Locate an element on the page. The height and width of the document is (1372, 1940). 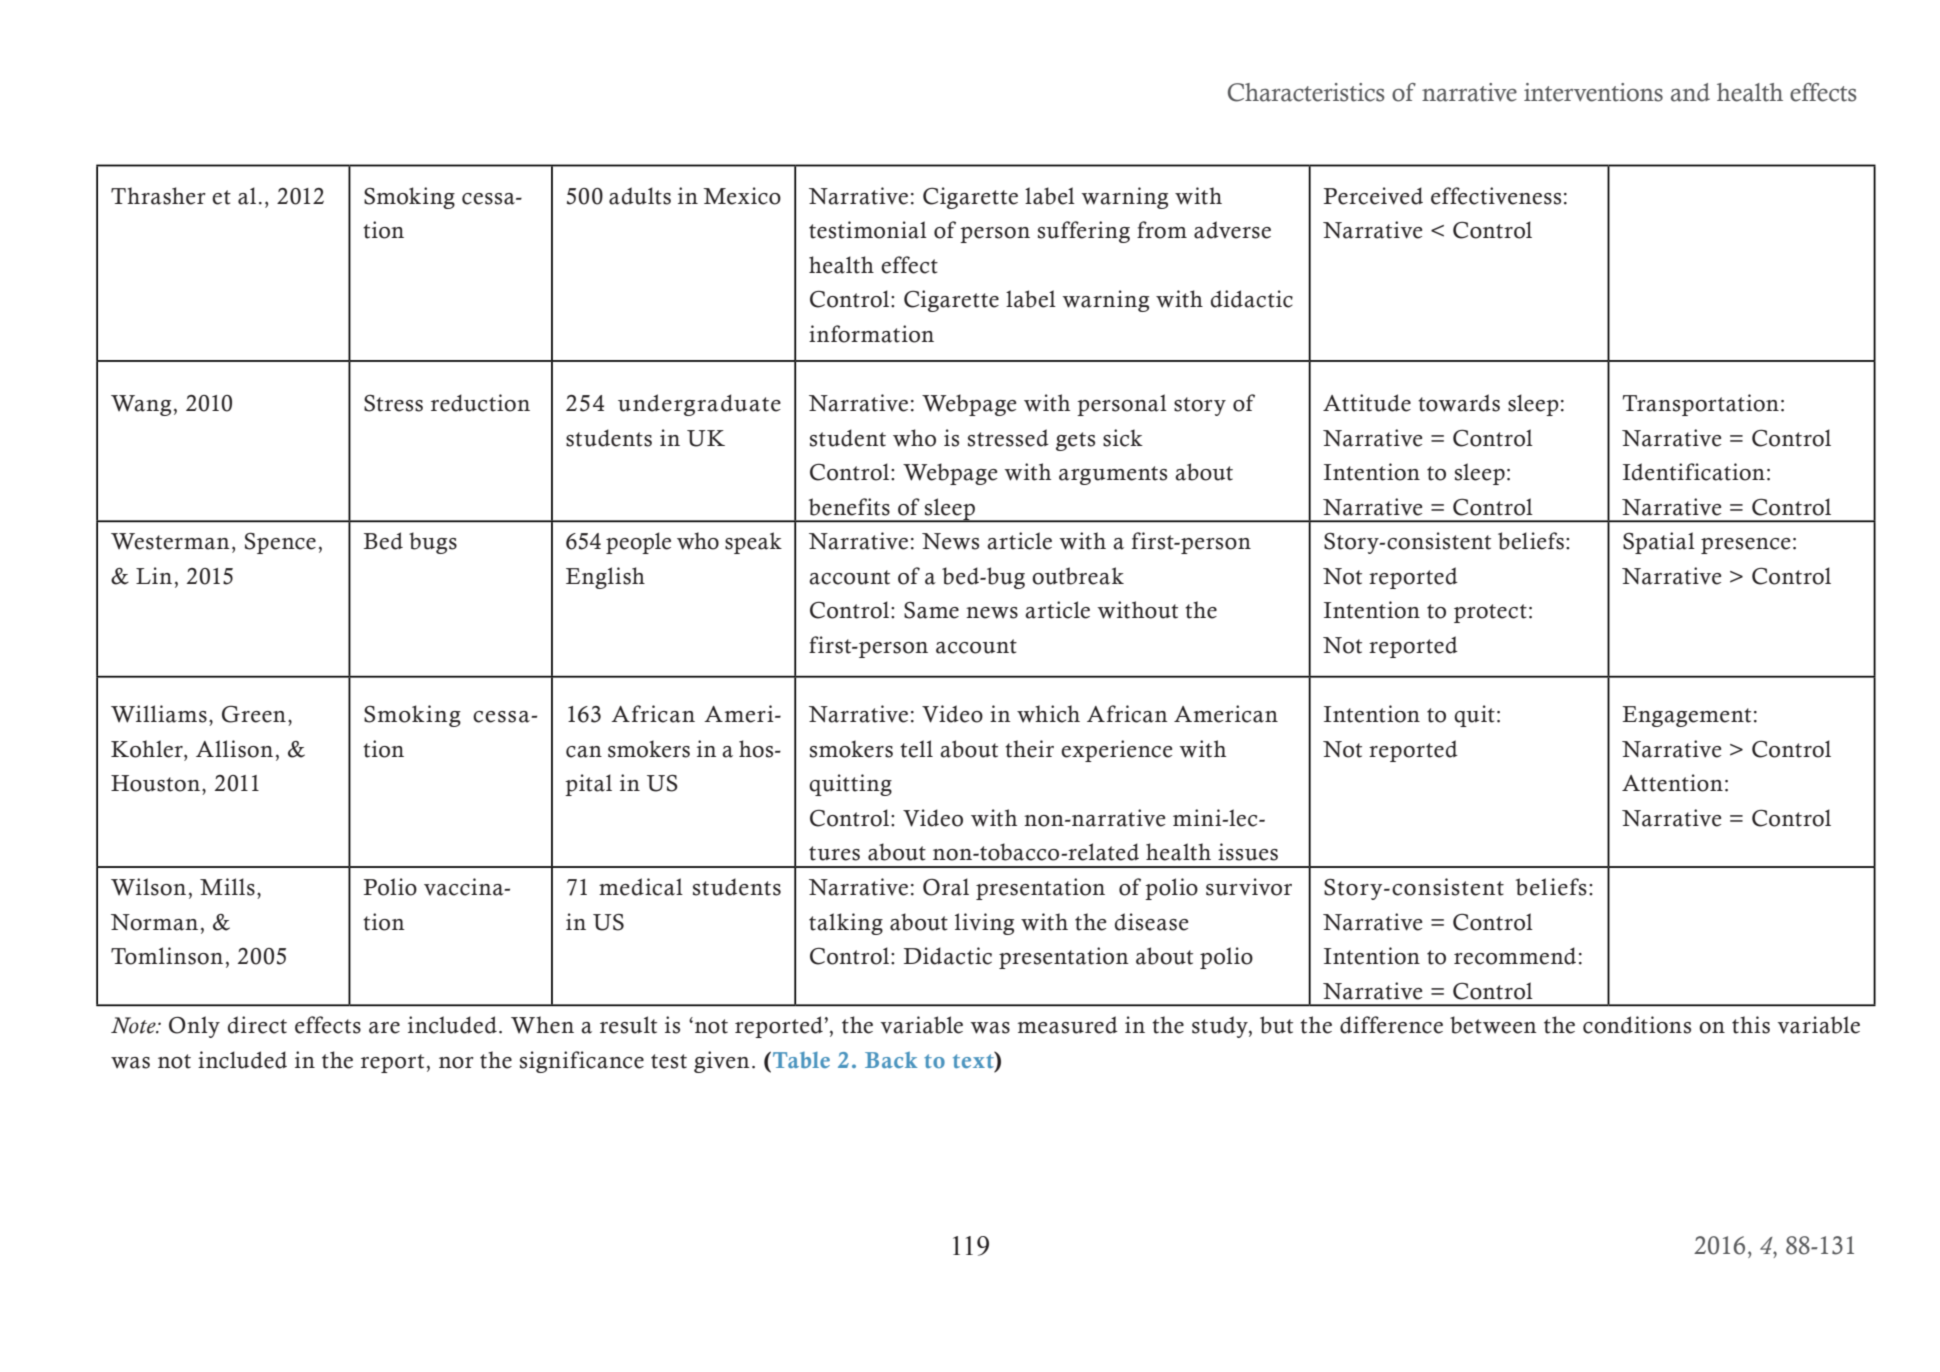
towards is located at coordinates (1459, 403).
